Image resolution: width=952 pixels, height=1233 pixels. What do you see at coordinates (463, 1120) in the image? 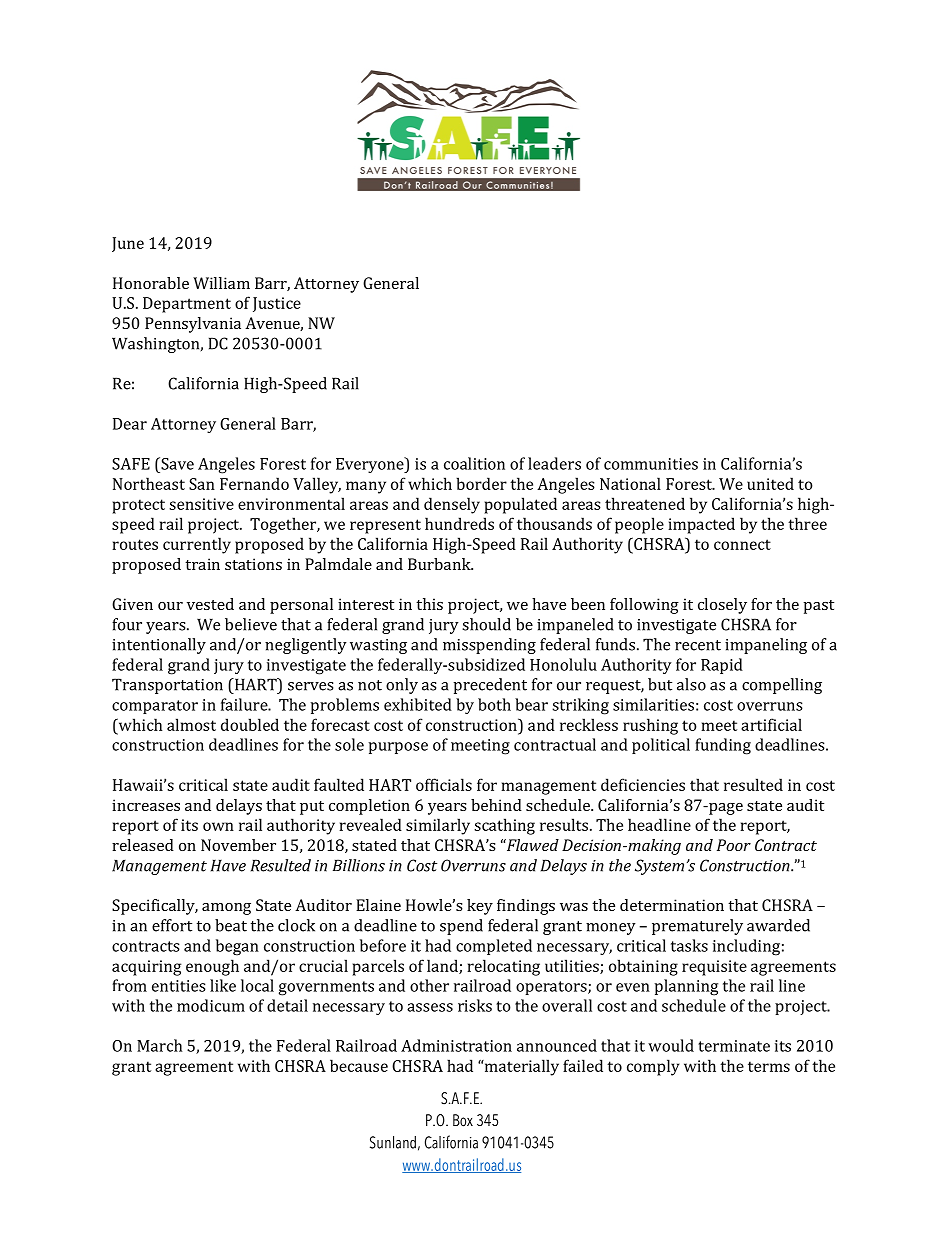
I see `Box` at bounding box center [463, 1120].
